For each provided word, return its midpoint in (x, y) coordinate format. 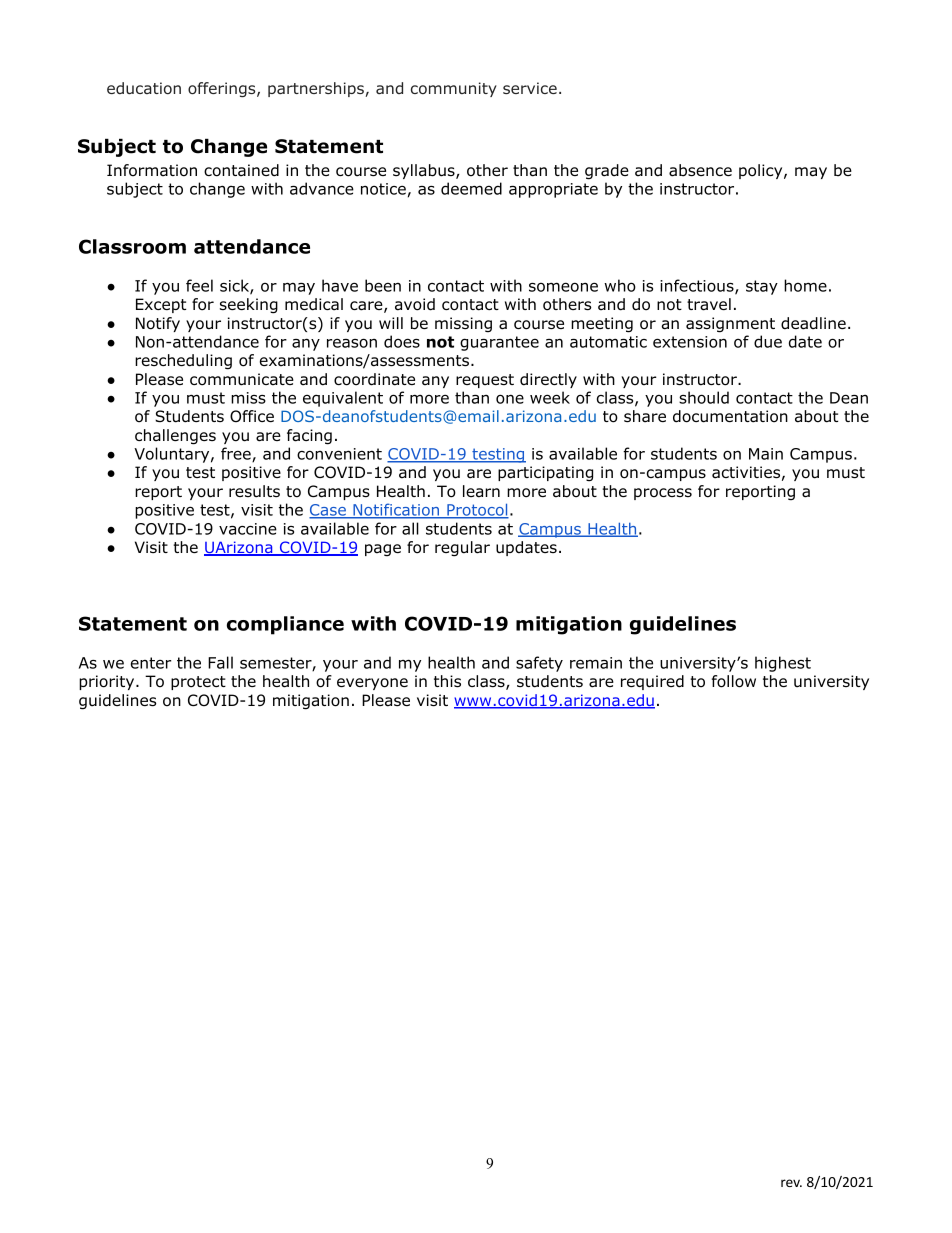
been (383, 285)
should (704, 397)
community (454, 89)
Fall (220, 662)
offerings (223, 89)
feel (199, 285)
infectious (698, 286)
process (663, 494)
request (485, 381)
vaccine (248, 529)
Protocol (477, 511)
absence (700, 170)
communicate (242, 379)
